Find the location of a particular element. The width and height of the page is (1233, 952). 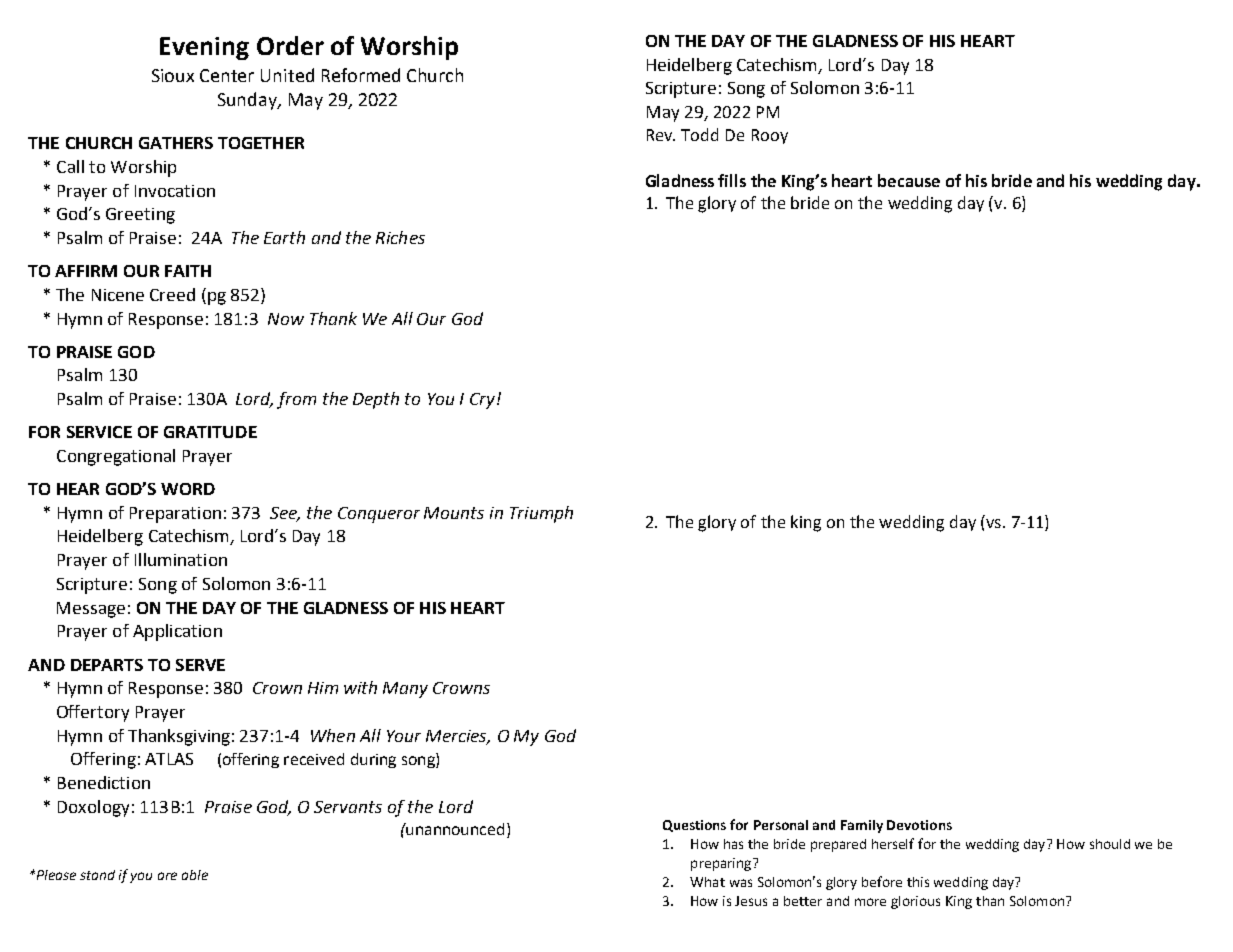

Sioux is located at coordinates (173, 75).
